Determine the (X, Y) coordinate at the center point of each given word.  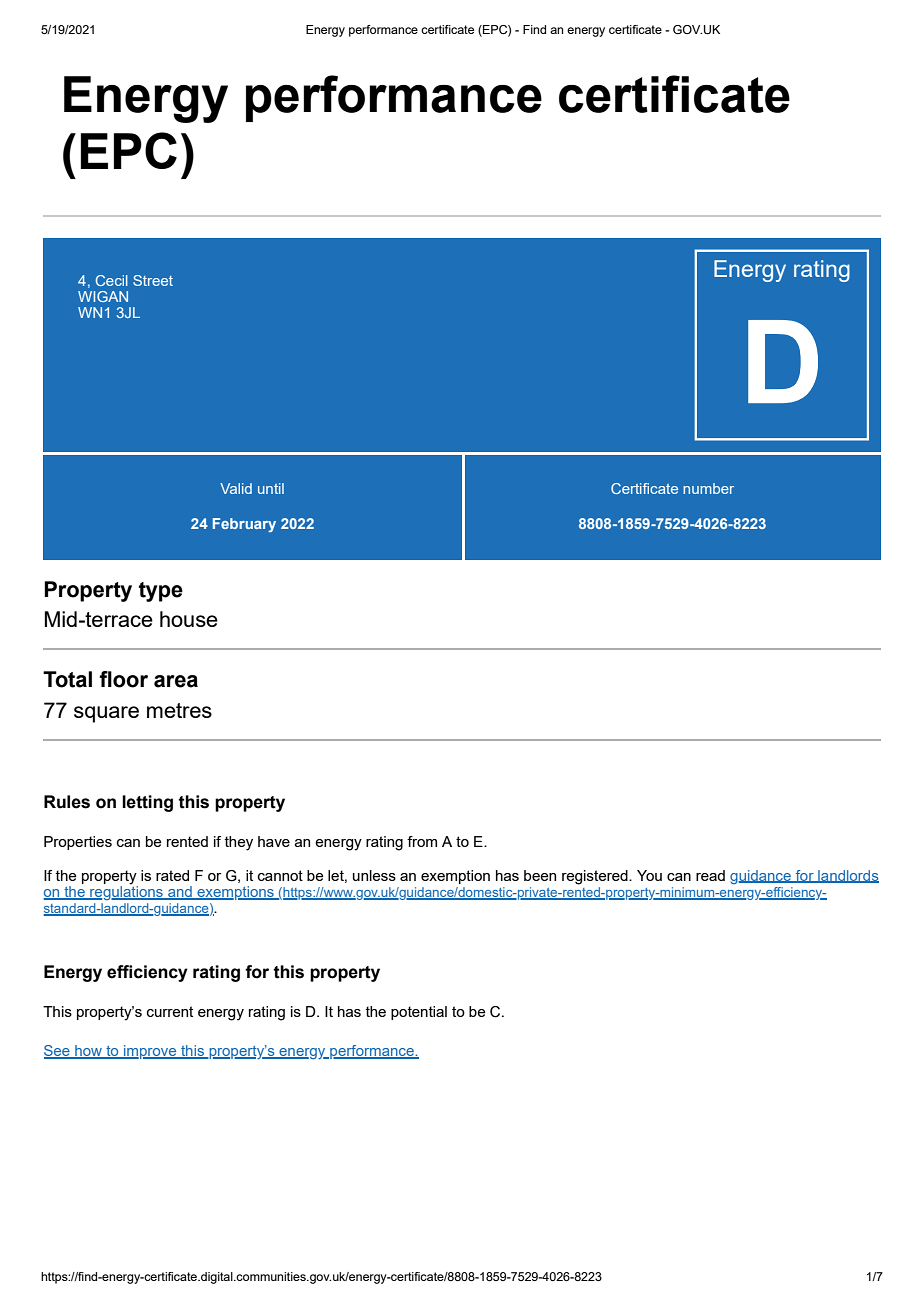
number (708, 488)
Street (153, 280)
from (422, 841)
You (649, 875)
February (244, 525)
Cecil (112, 280)
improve (150, 1052)
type (161, 592)
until (271, 488)
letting (147, 803)
